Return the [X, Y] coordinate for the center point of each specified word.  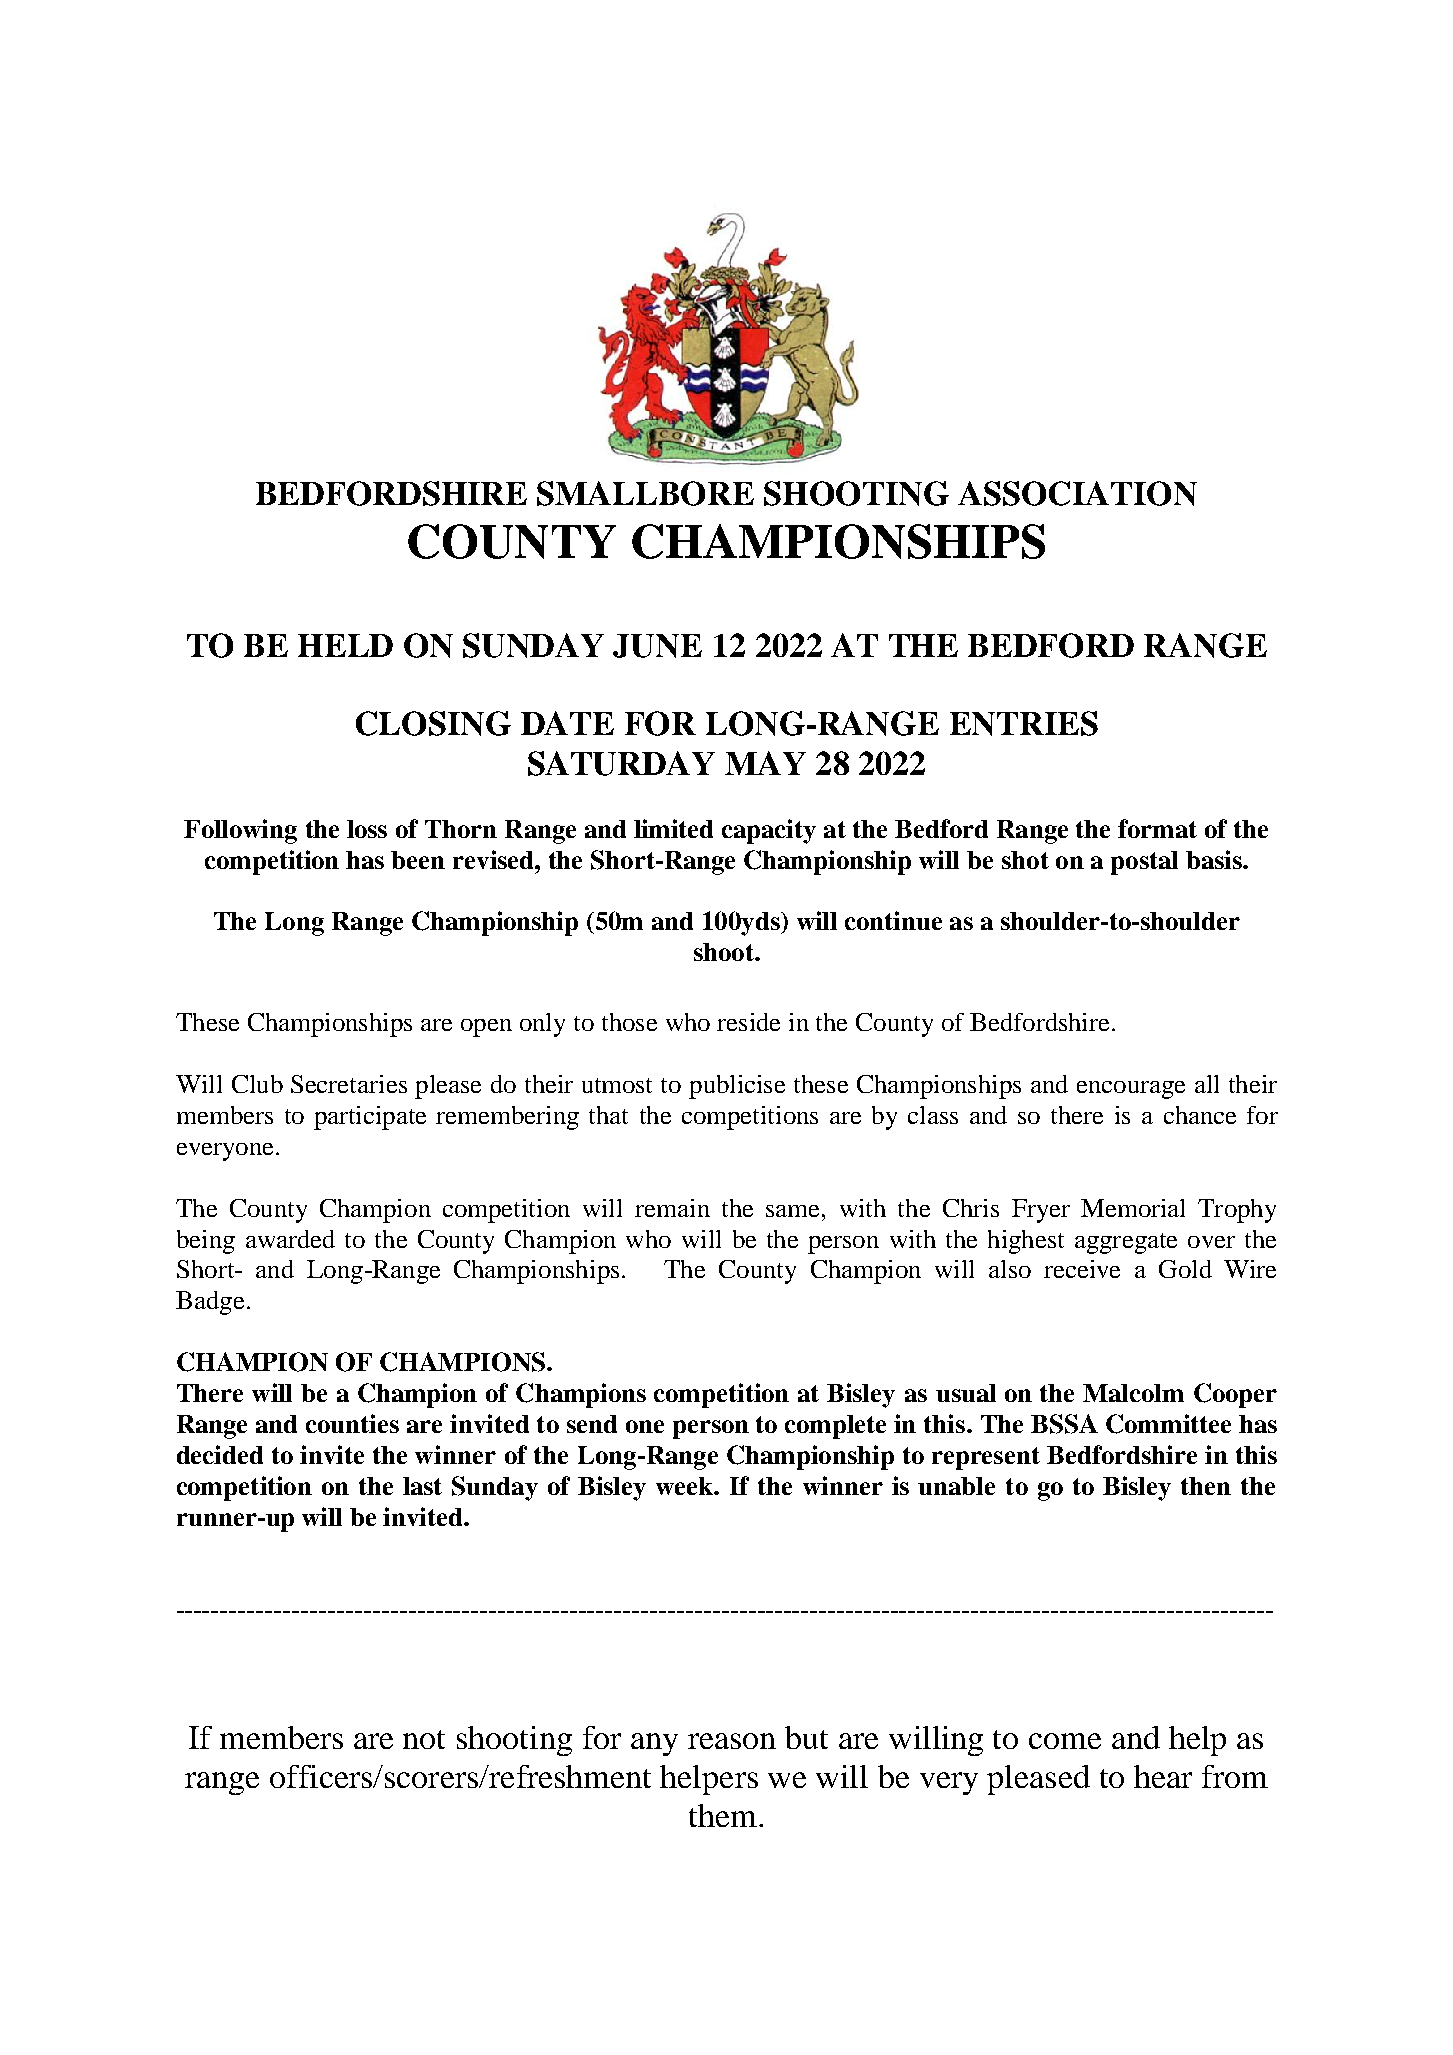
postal [1144, 863]
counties [352, 1423]
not [424, 1739]
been [418, 860]
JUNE [657, 646]
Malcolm [1133, 1393]
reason [732, 1741]
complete [835, 1427]
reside [748, 1022]
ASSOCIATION [1077, 493]
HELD [345, 645]
